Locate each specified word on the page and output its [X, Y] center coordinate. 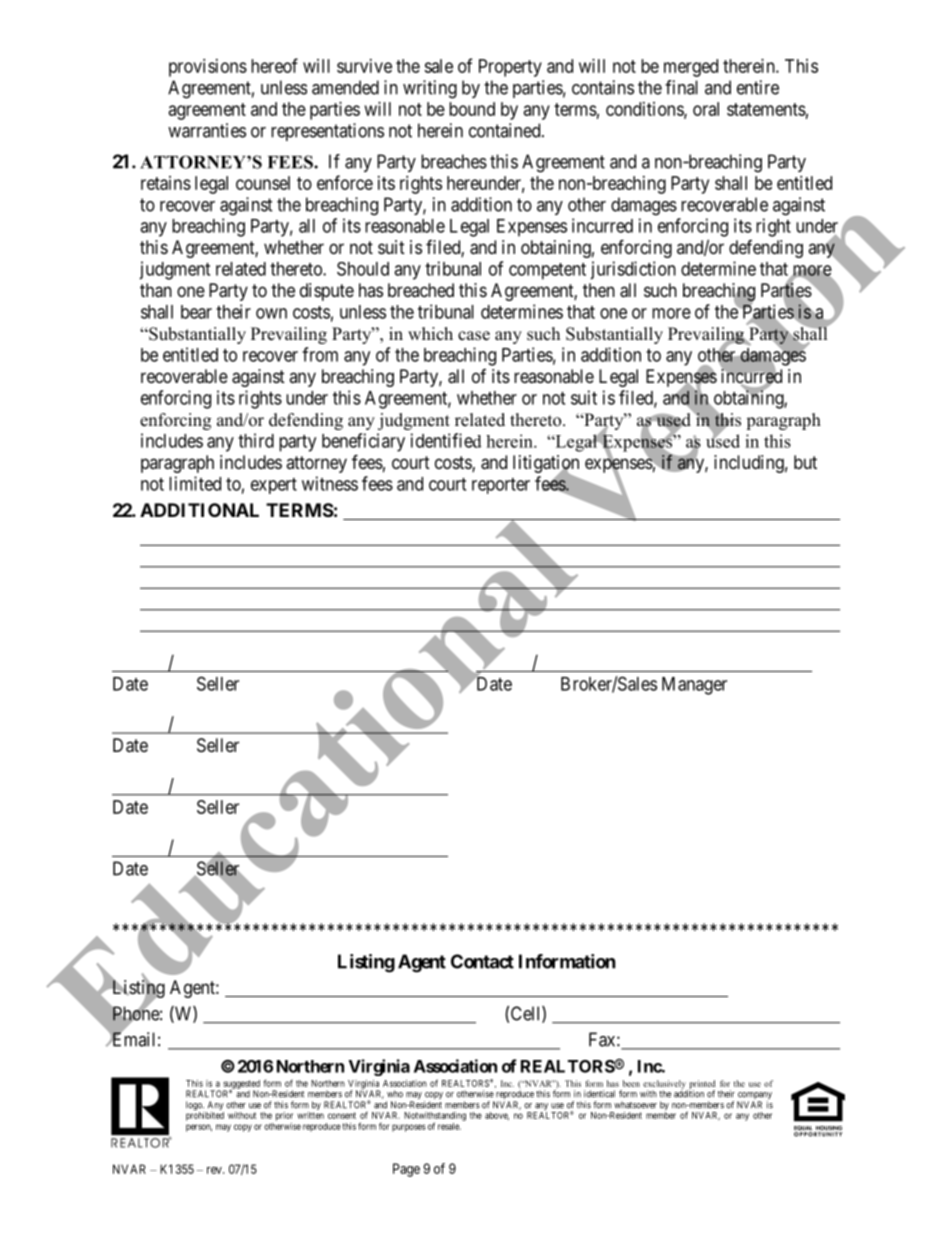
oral [706, 109]
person [199, 1128]
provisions [208, 68]
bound [472, 109]
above [497, 1116]
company [754, 1097]
